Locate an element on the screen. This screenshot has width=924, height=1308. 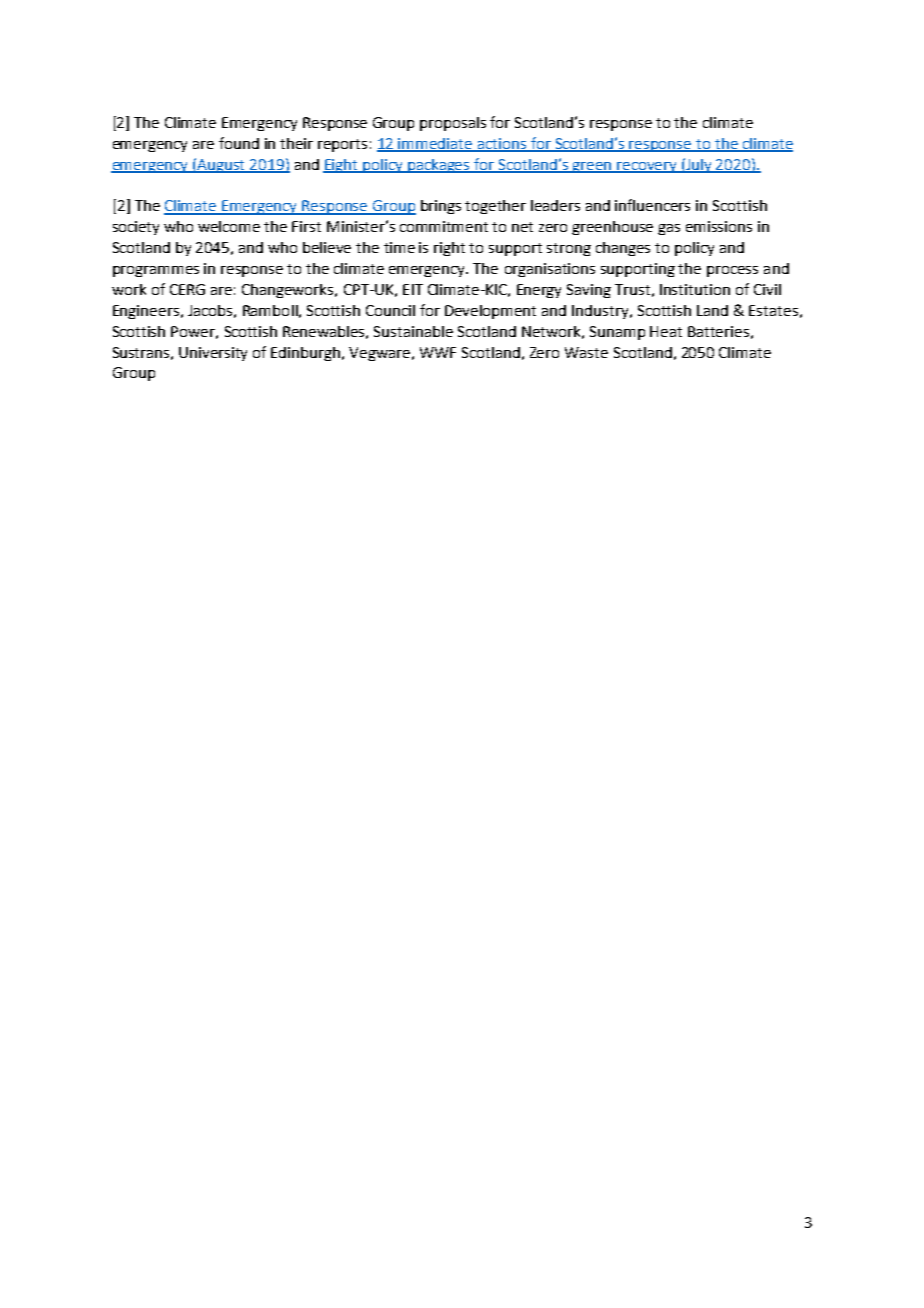
influencers is located at coordinates (652, 205).
